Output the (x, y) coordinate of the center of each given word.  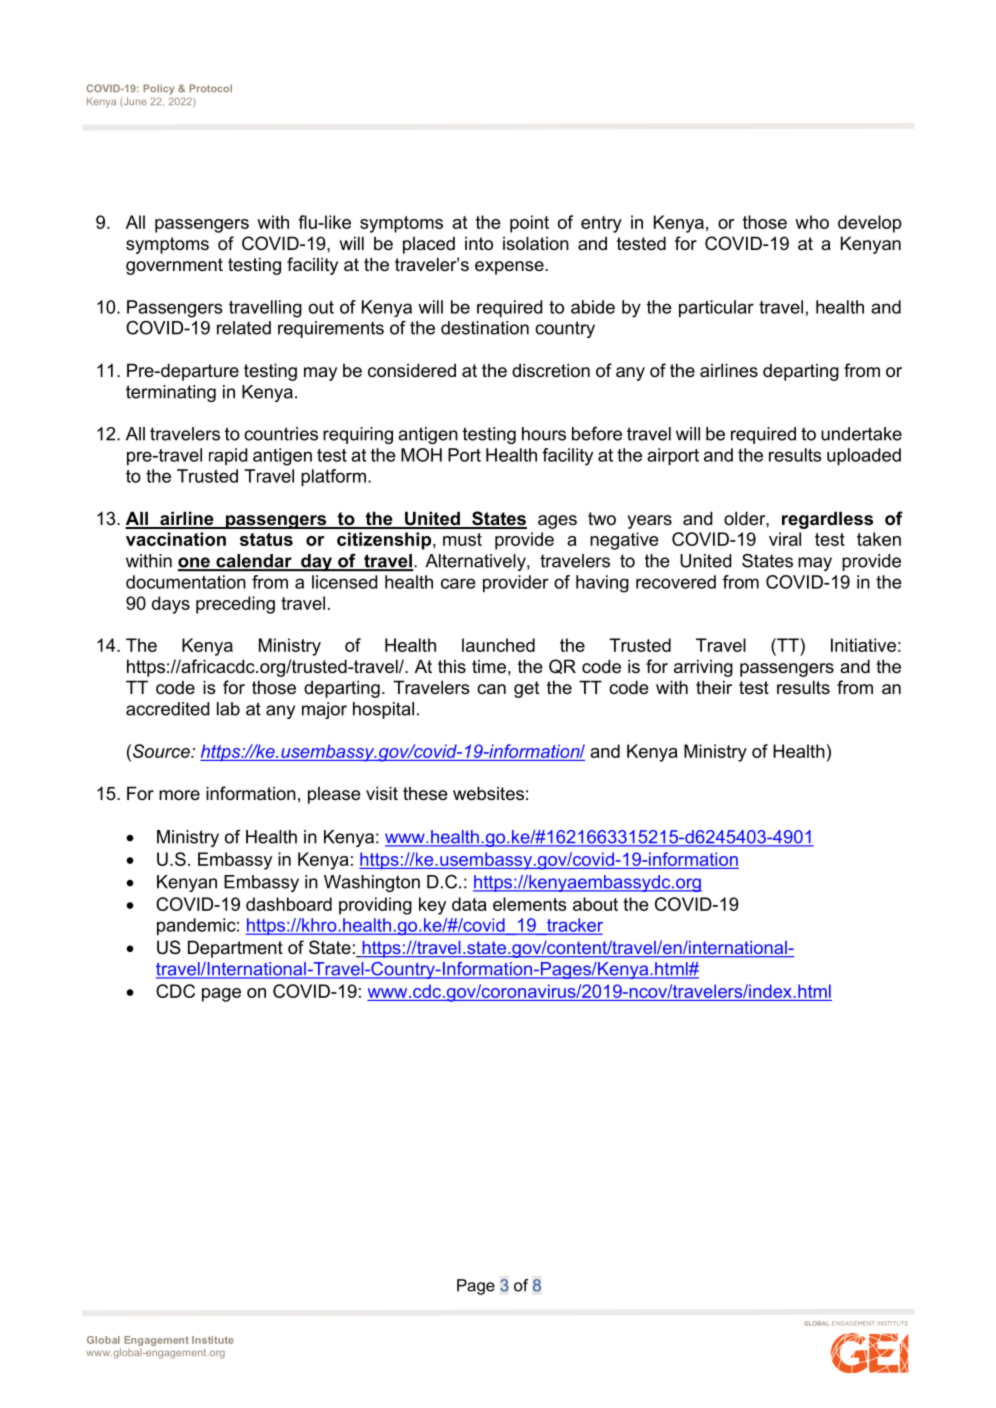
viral (785, 539)
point (529, 224)
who (812, 222)
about (595, 904)
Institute (213, 1340)
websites (488, 793)
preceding (235, 605)
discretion (551, 370)
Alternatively (476, 562)
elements (530, 904)
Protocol (210, 88)
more (179, 795)
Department (235, 949)
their (714, 687)
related (244, 328)
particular (716, 308)
